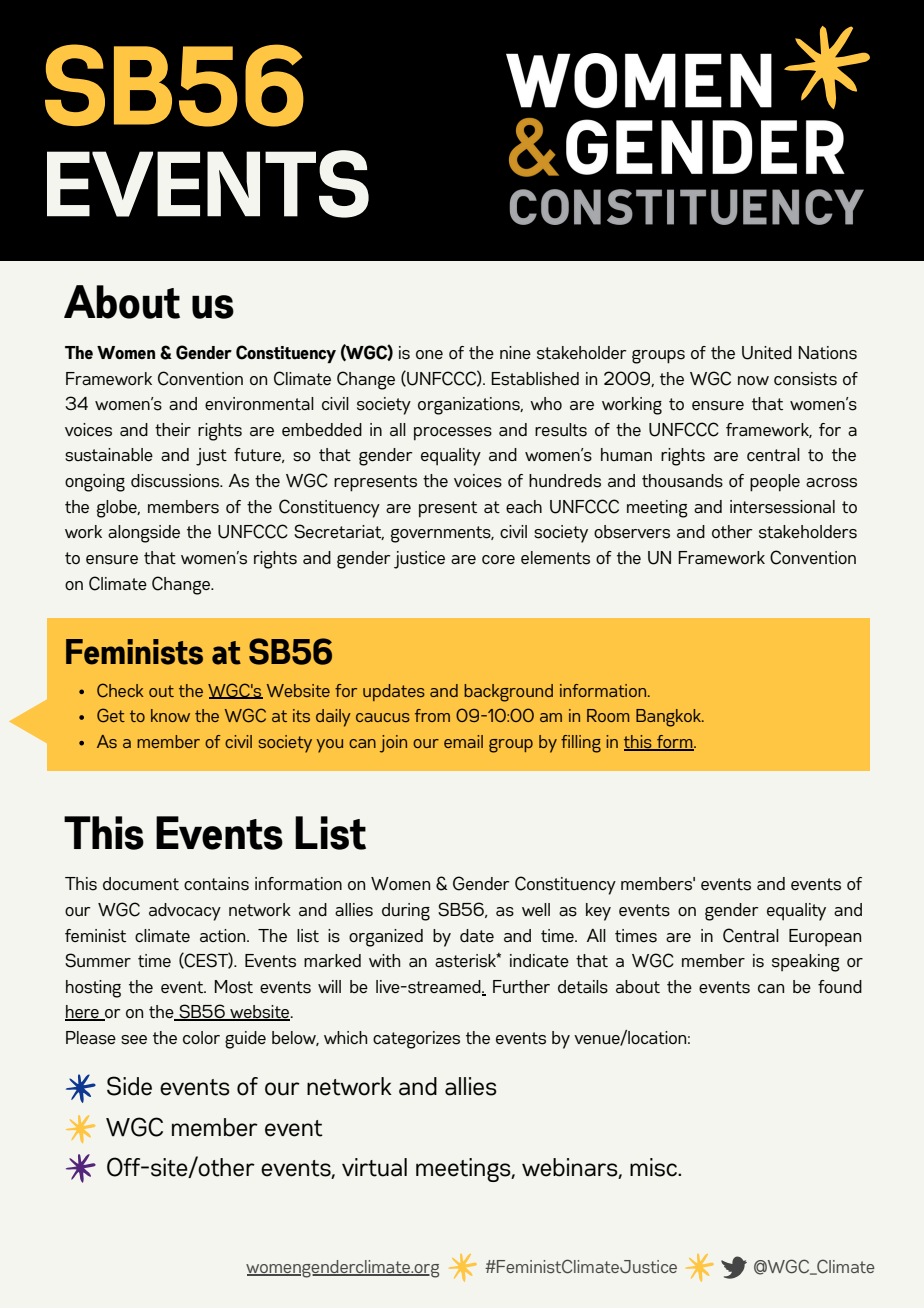 Image resolution: width=924 pixels, height=1309 pixels. I want to click on one, so click(429, 354).
